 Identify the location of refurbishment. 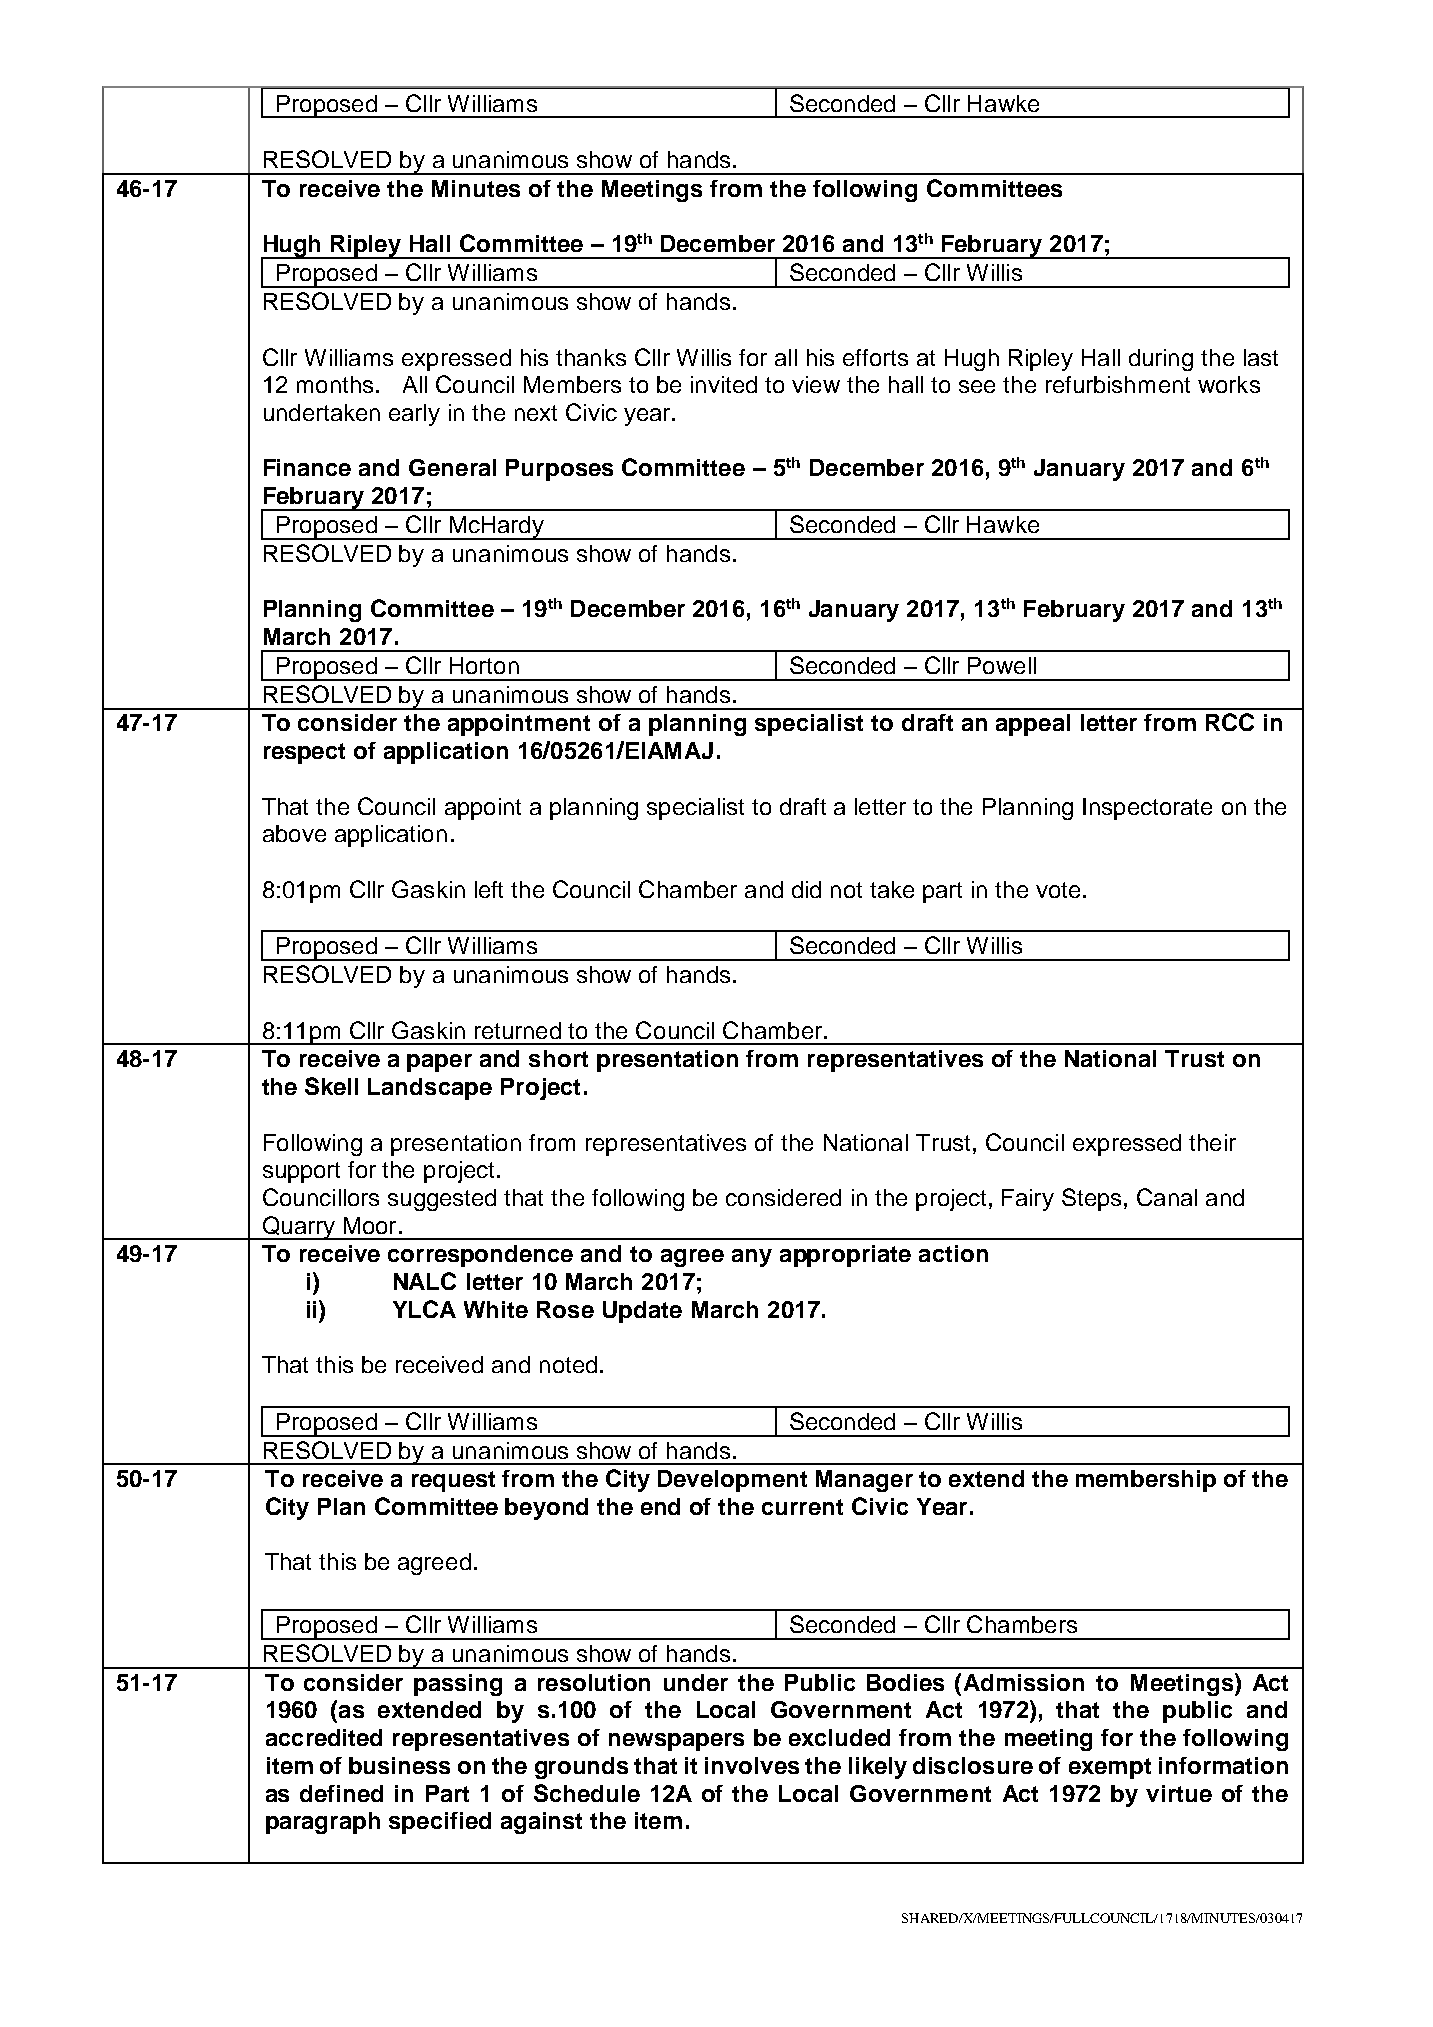
(1118, 384).
